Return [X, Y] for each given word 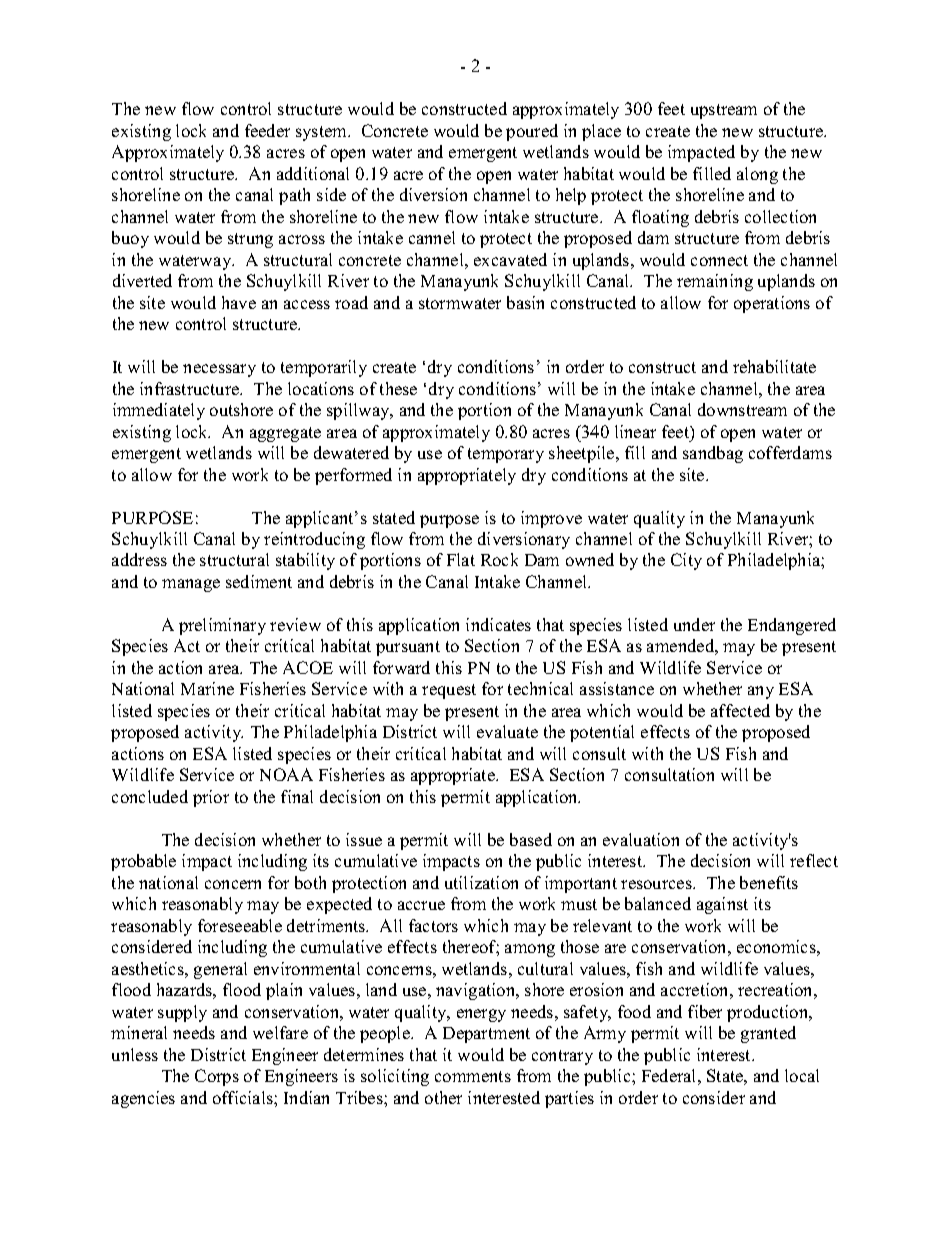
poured [532, 132]
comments [473, 1076]
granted [768, 1034]
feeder [267, 130]
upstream [724, 111]
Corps [217, 1077]
